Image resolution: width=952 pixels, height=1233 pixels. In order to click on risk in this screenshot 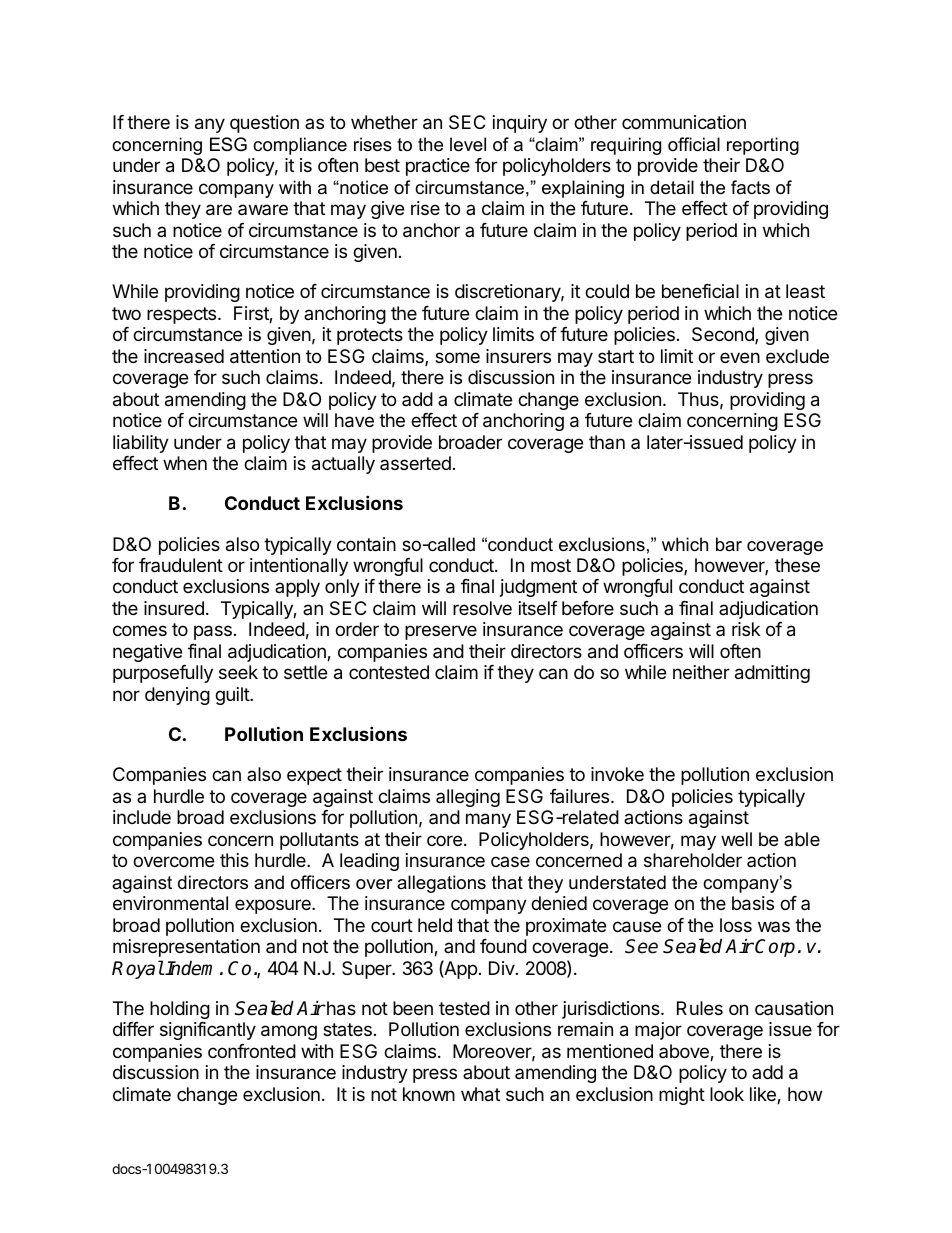, I will do `click(746, 629)`.
